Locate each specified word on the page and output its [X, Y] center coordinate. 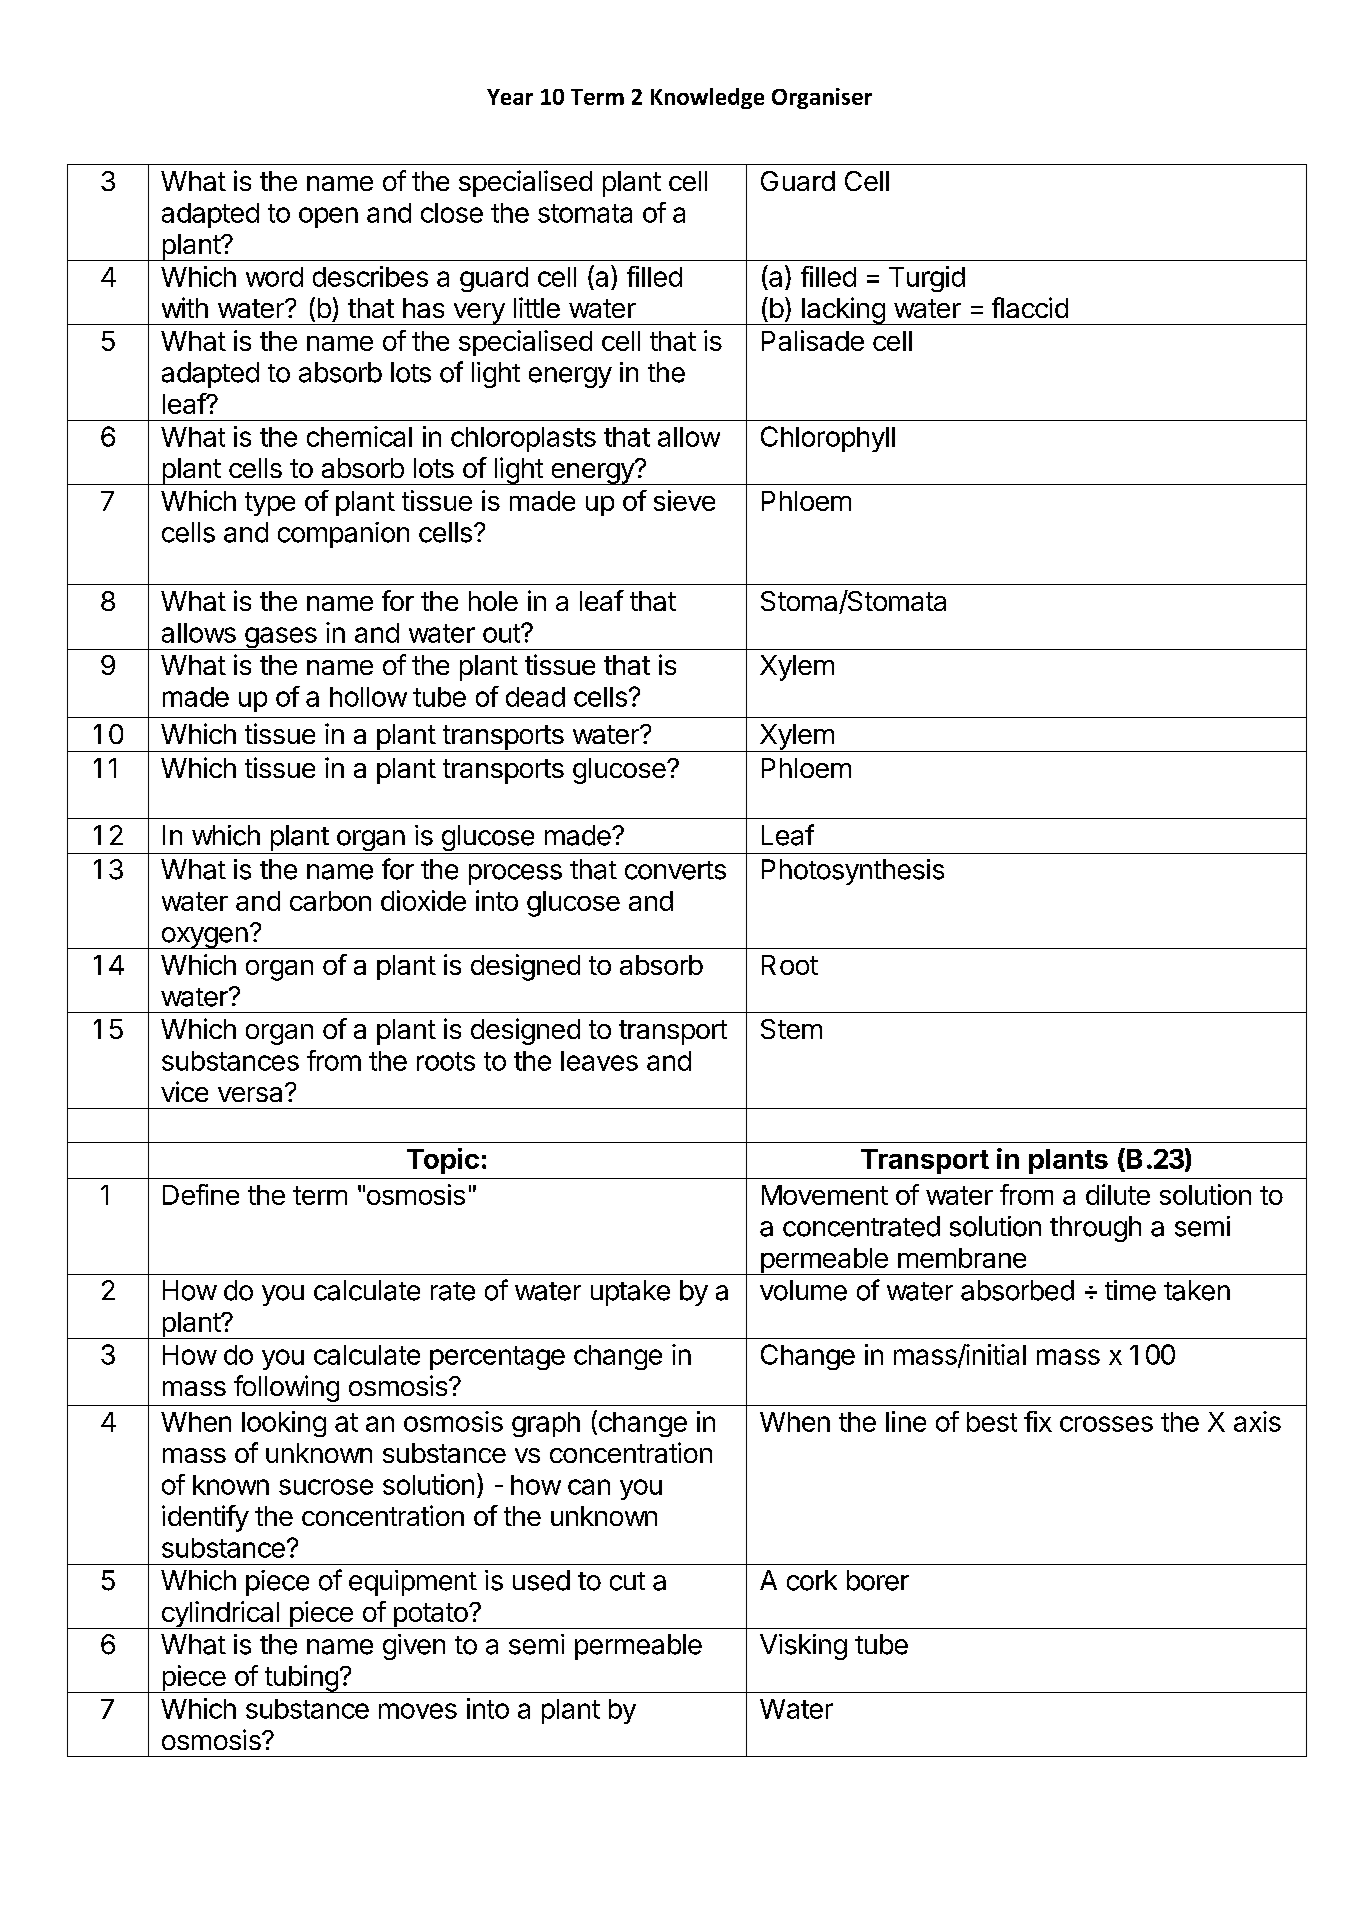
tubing [301, 1679]
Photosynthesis [853, 872]
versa [252, 1093]
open [328, 217]
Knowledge [707, 98]
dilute [1118, 1194]
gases [281, 638]
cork [812, 1580]
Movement [825, 1195]
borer [878, 1580]
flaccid [1030, 307]
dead [535, 697]
